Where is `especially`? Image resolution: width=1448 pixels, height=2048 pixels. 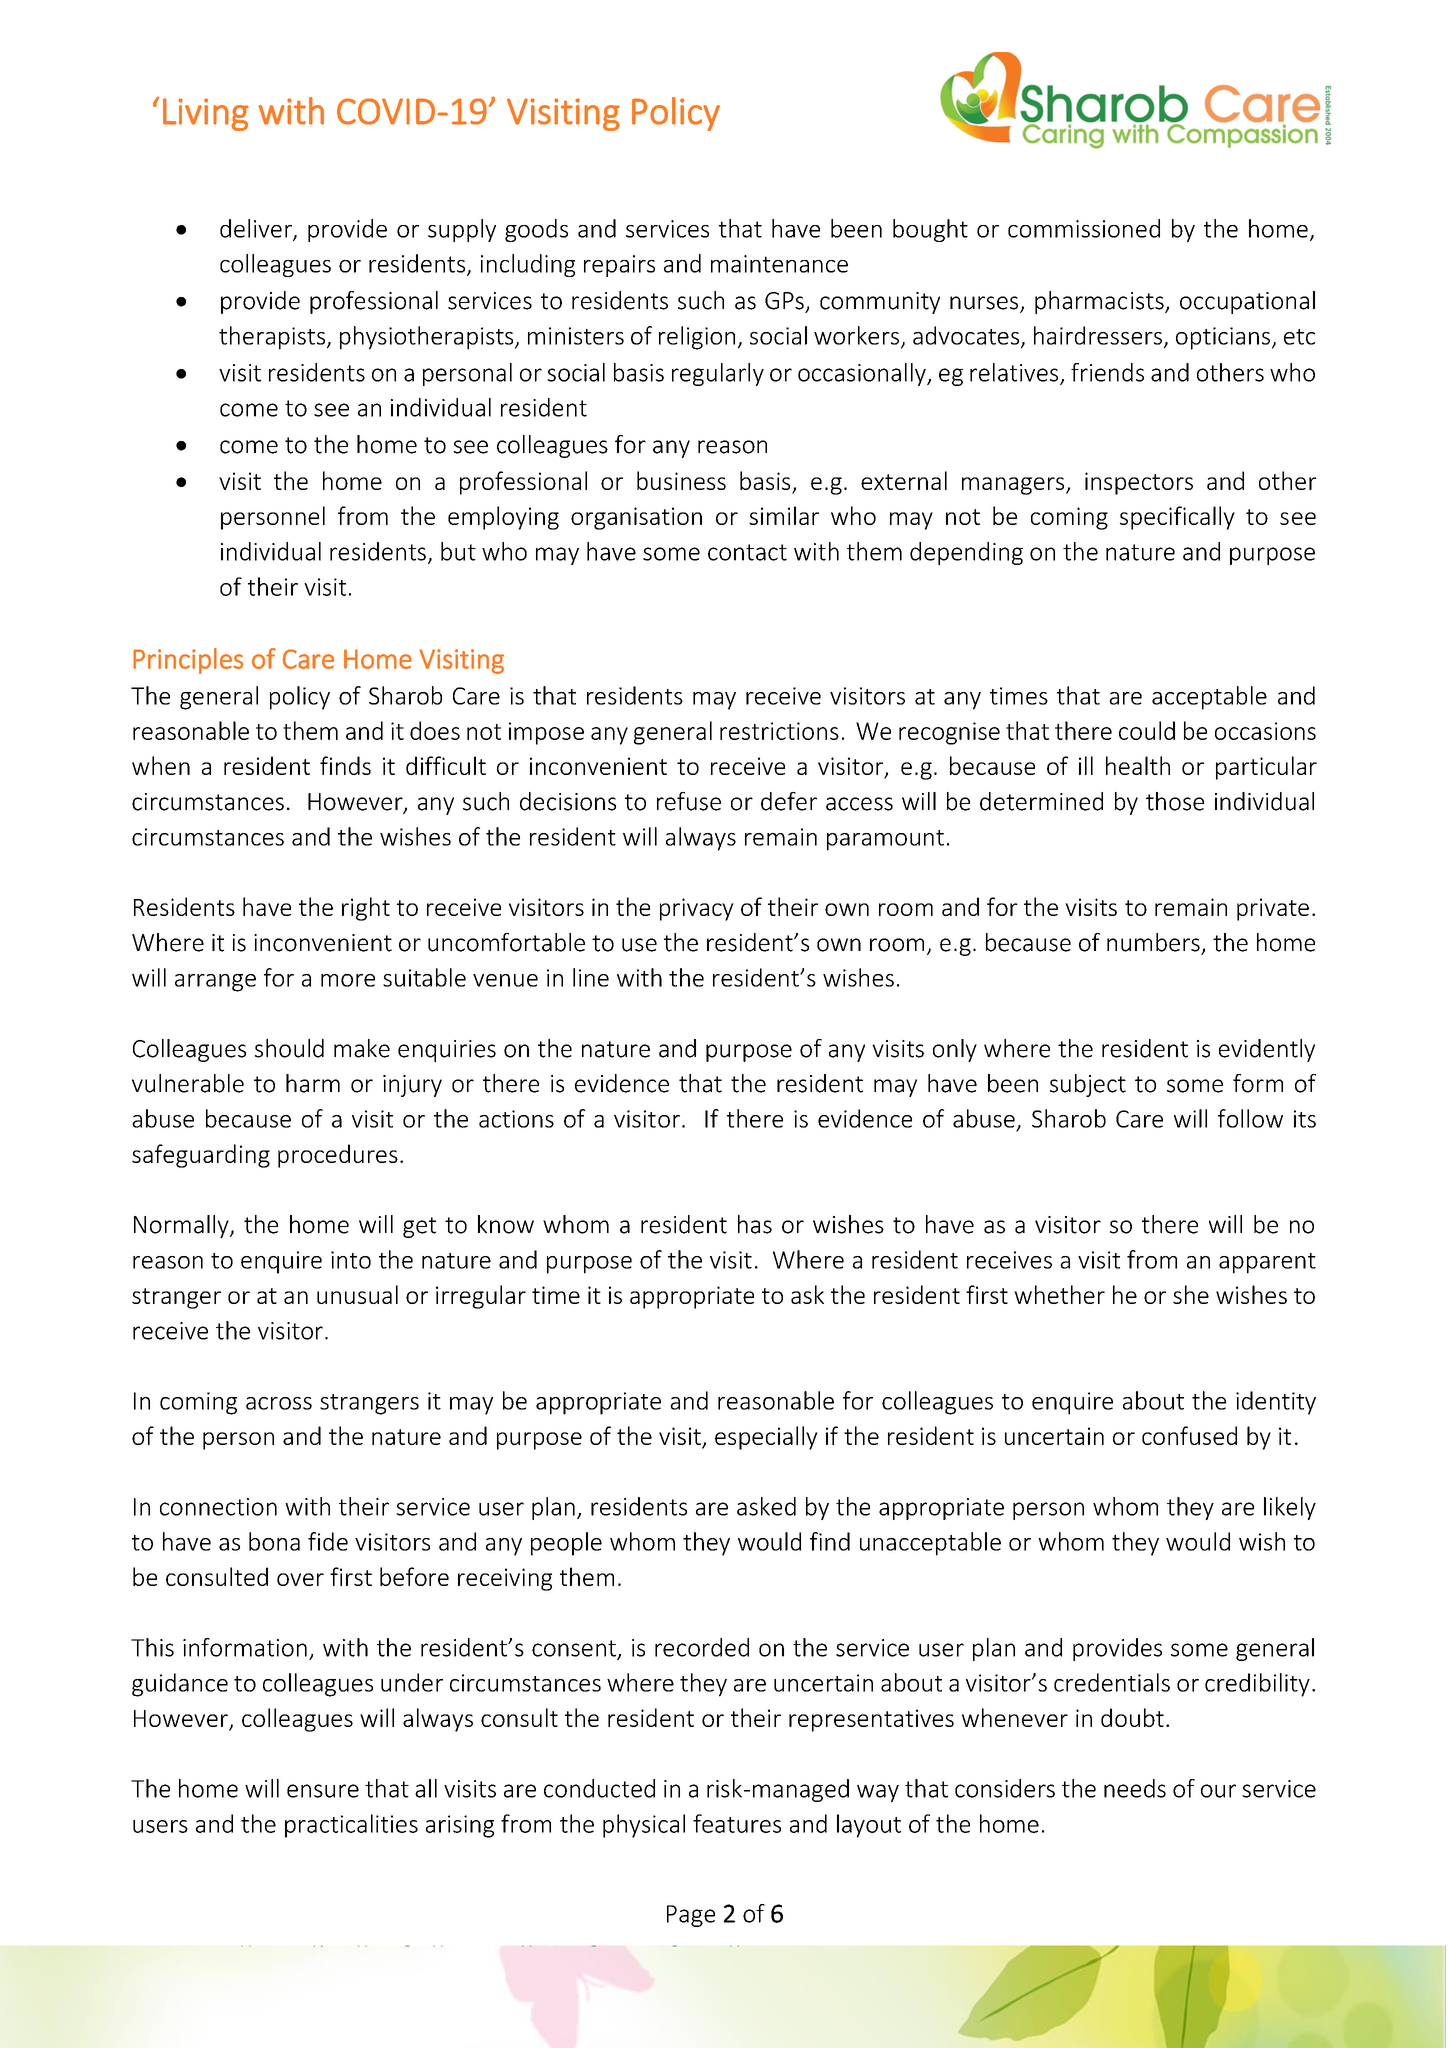 especially is located at coordinates (766, 1438).
